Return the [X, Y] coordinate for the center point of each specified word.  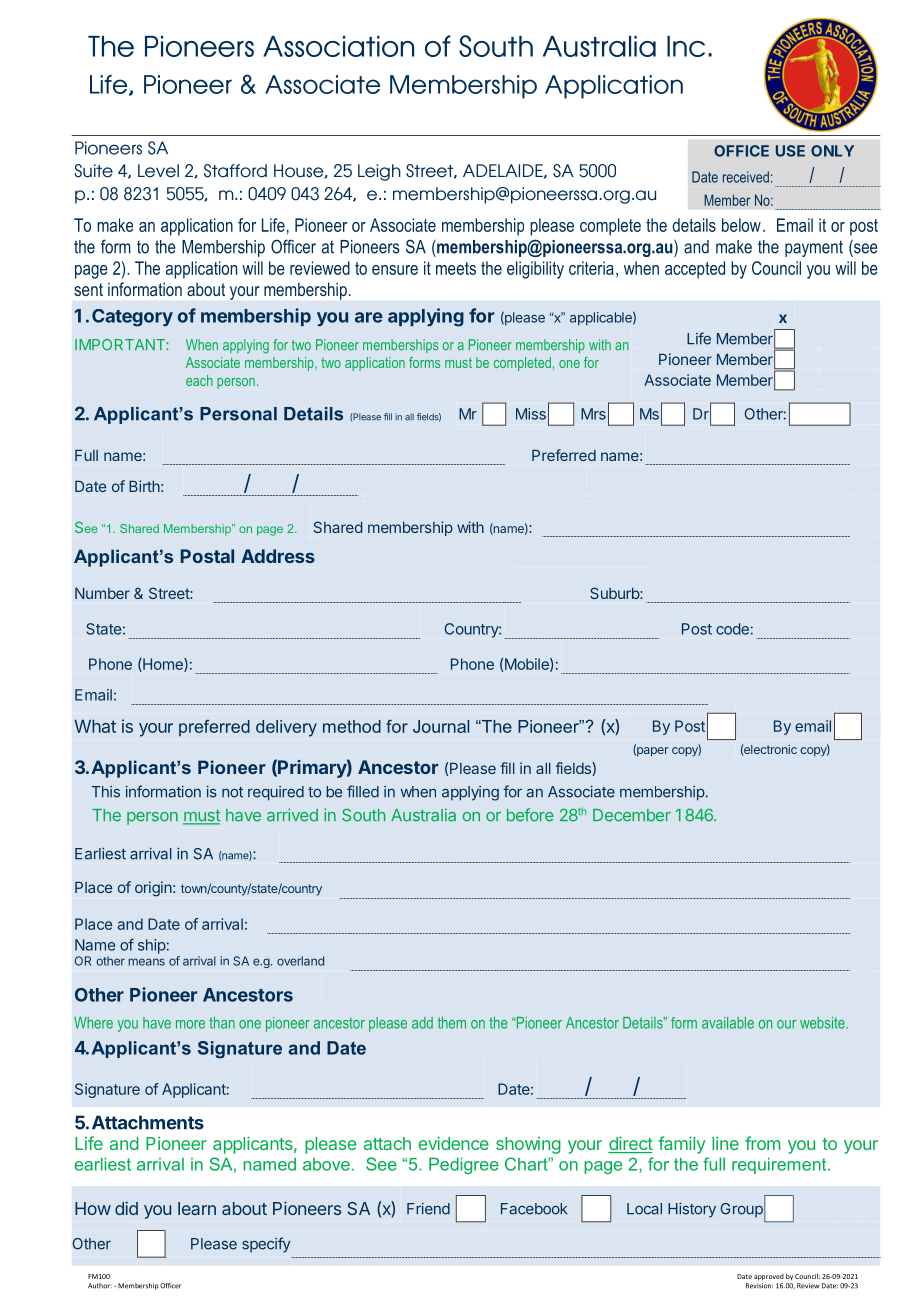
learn [197, 1208]
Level [158, 171]
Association [338, 46]
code [732, 629]
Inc [686, 46]
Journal [441, 726]
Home [163, 665]
